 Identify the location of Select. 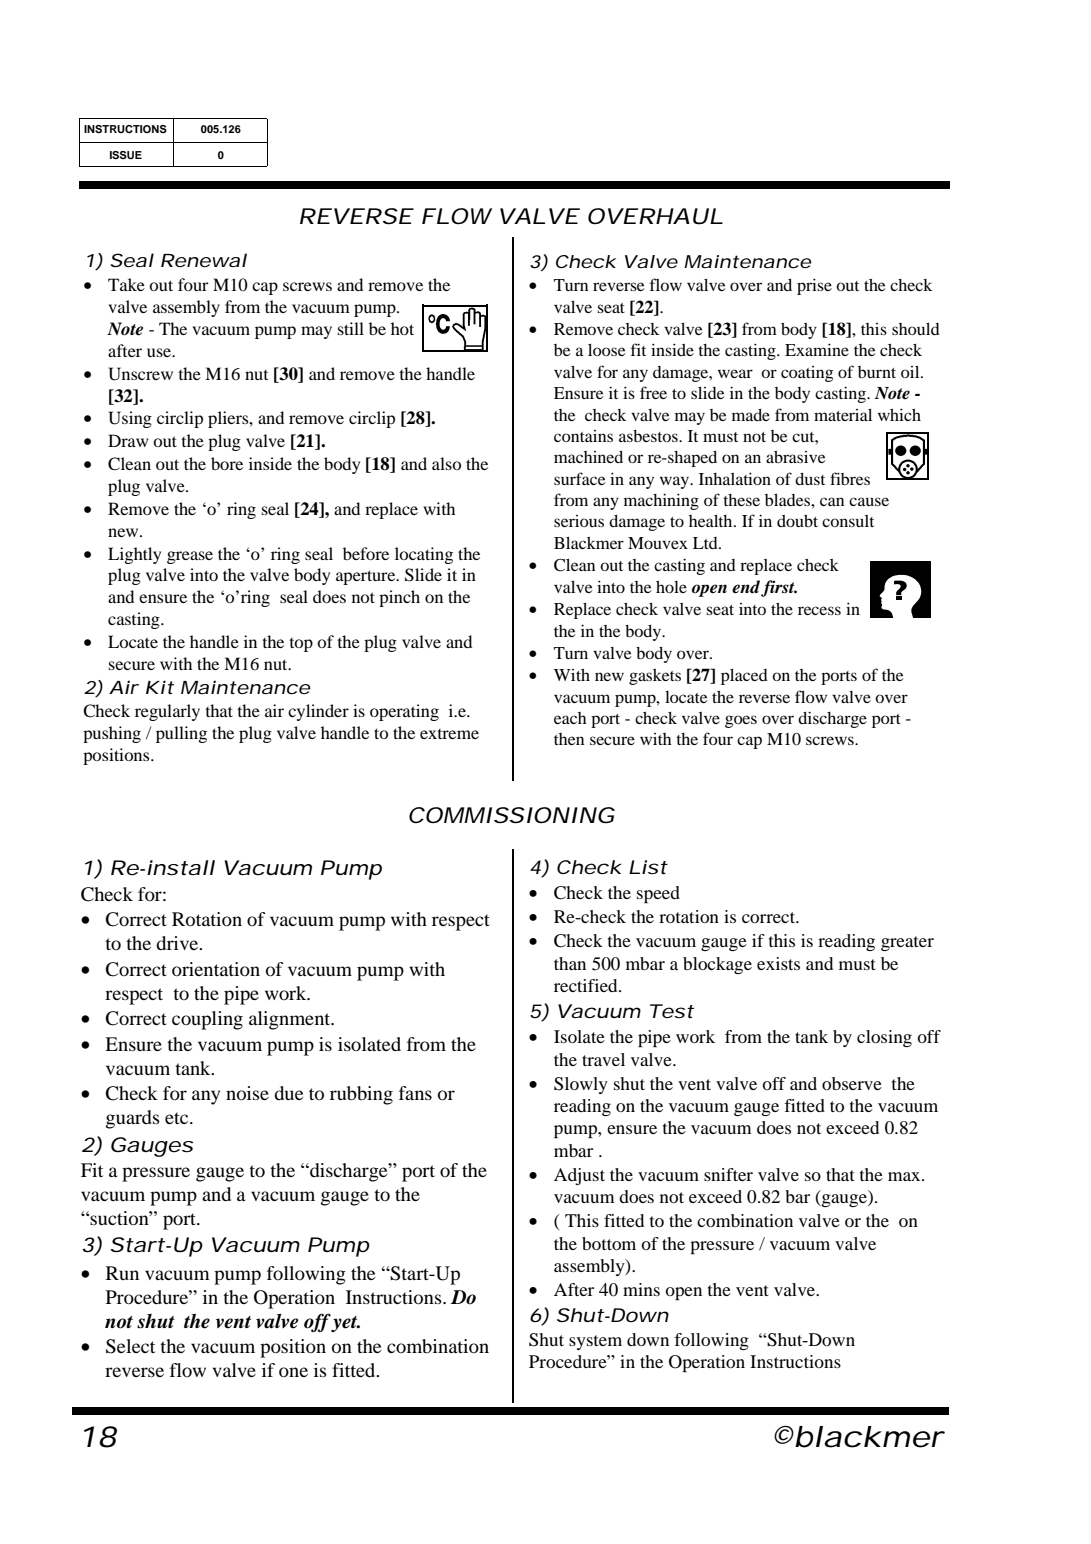
(130, 1346).
